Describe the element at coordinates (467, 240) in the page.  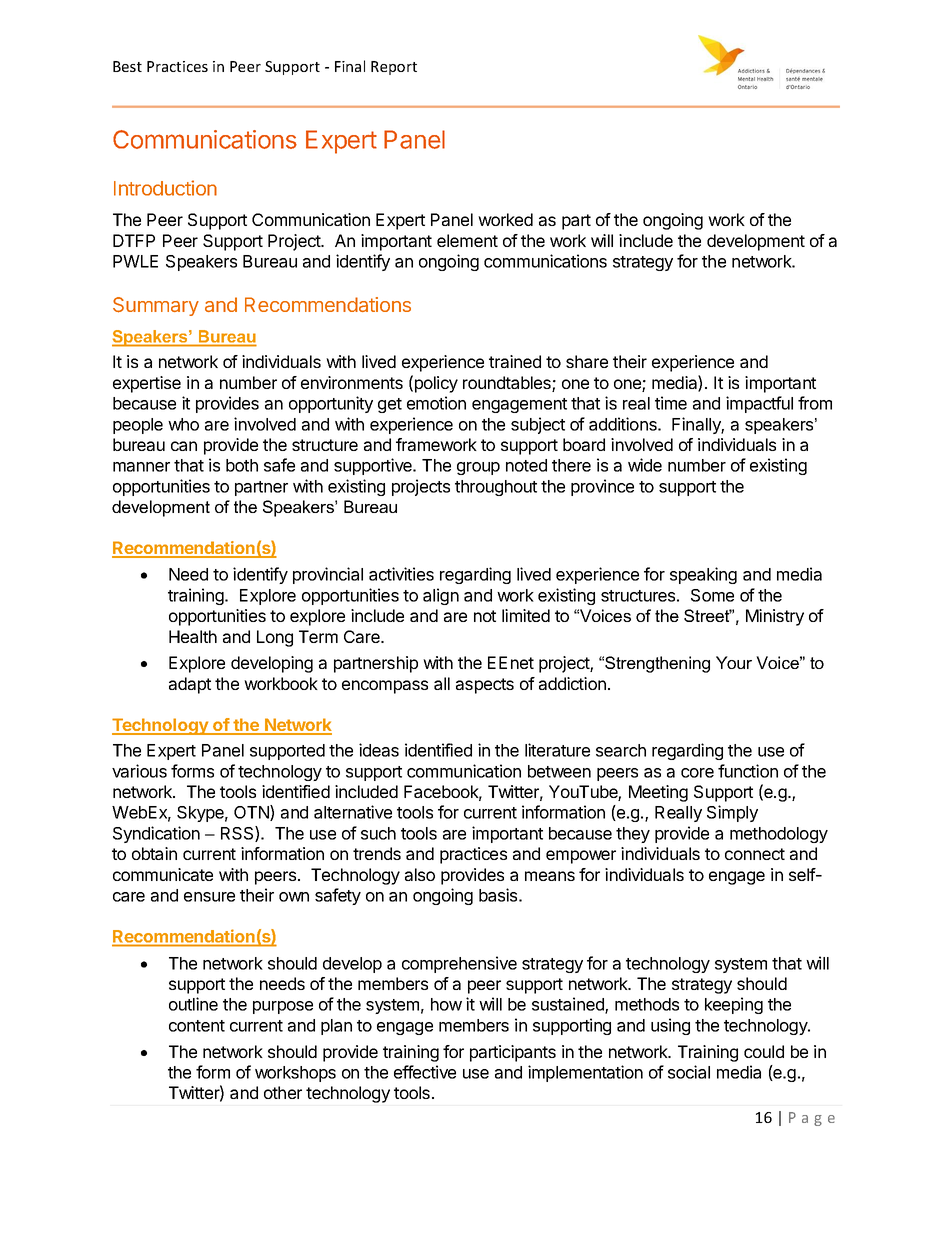
I see `element` at that location.
